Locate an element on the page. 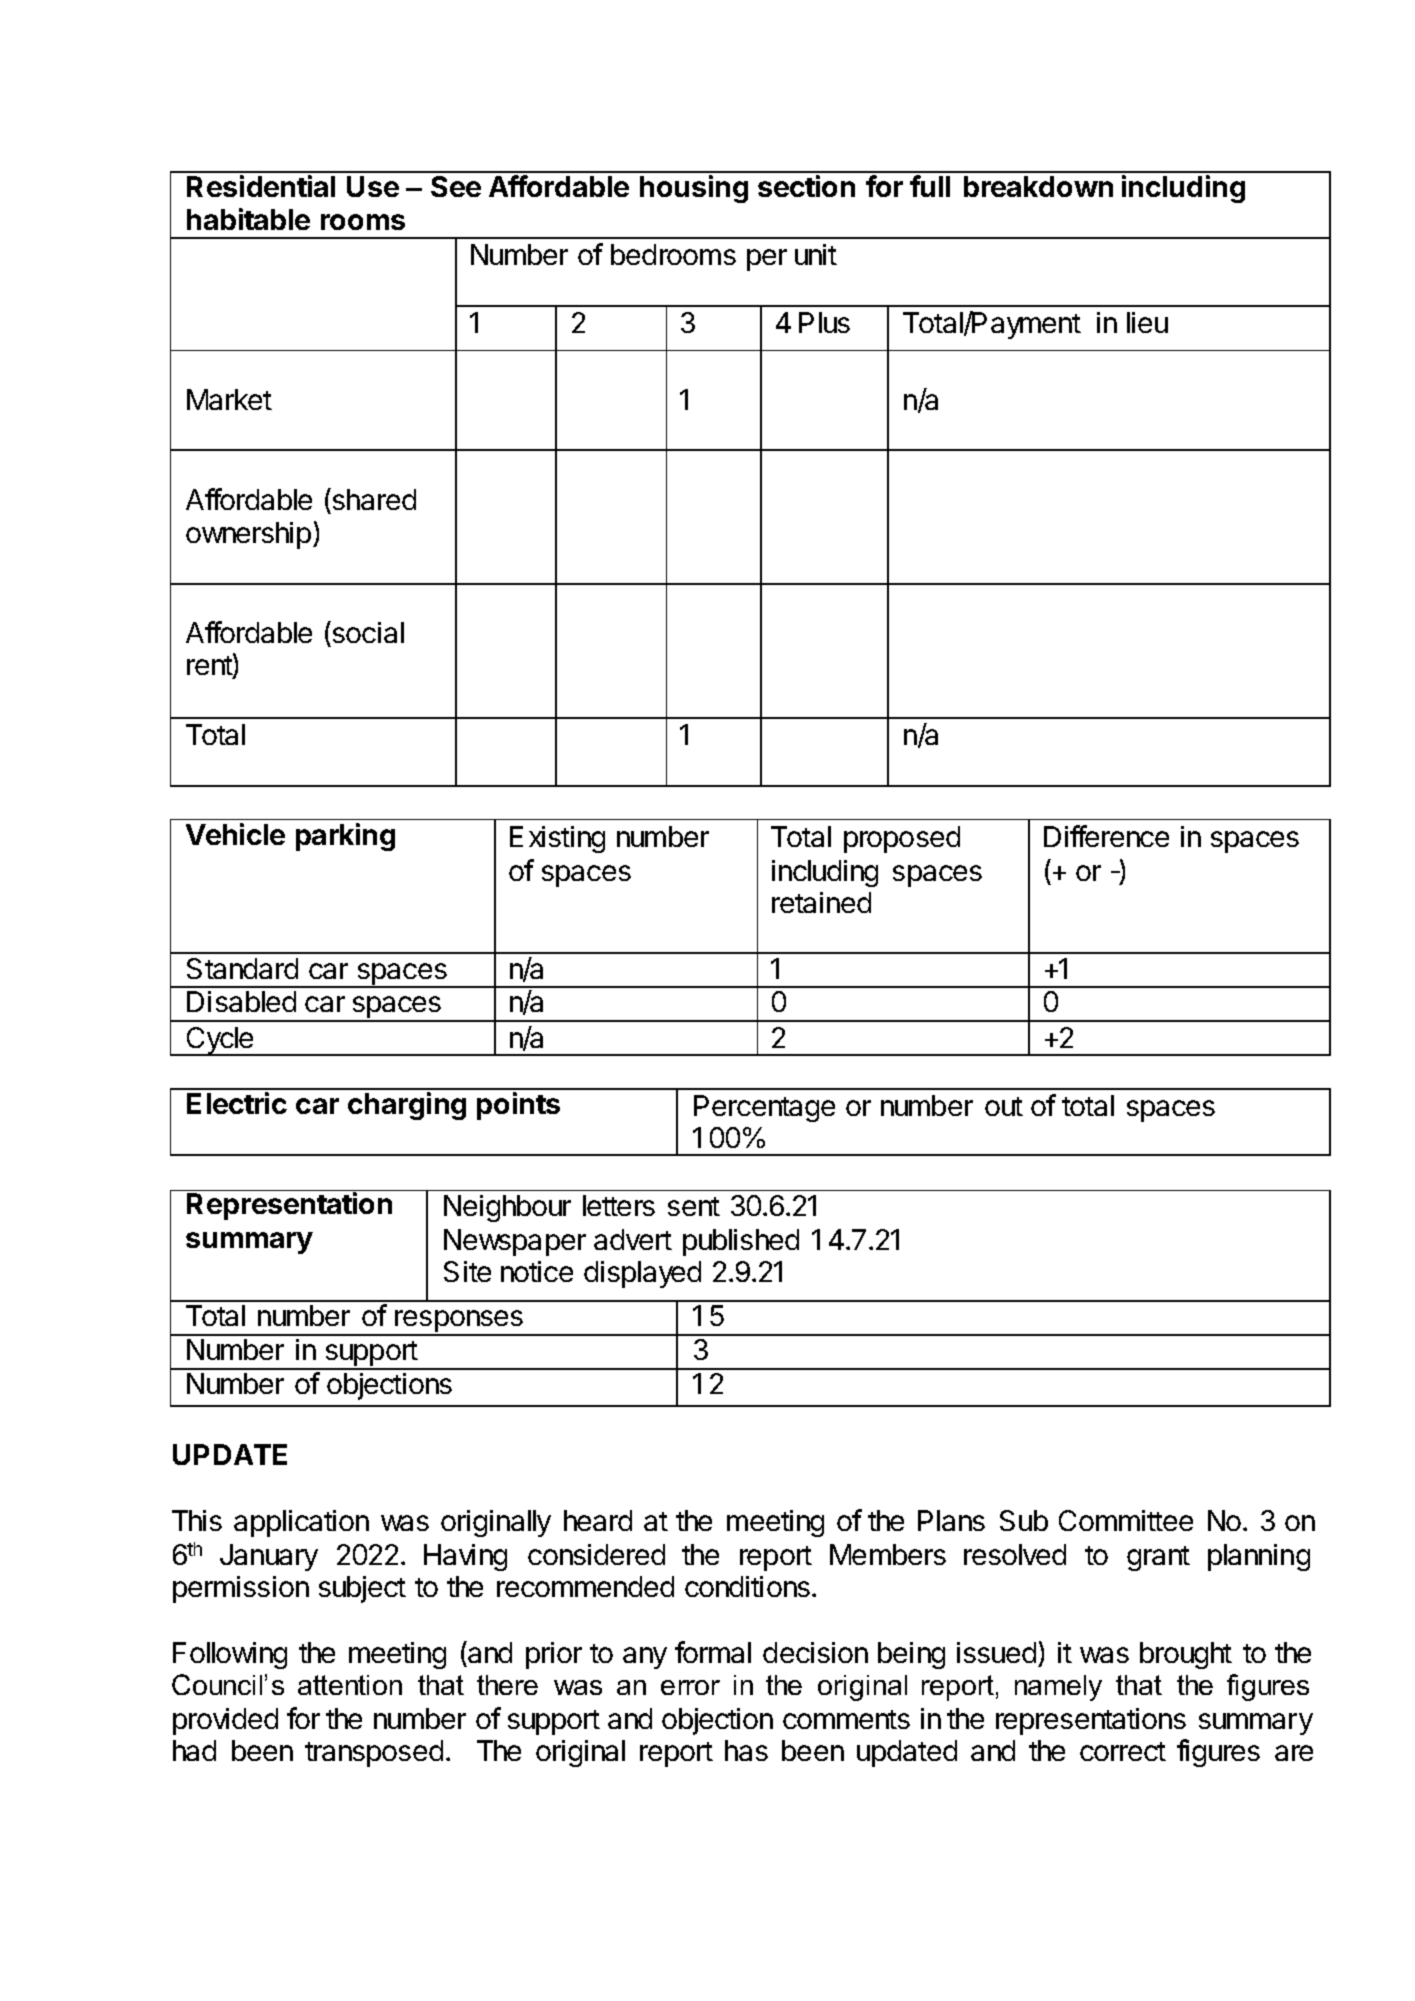  correct is located at coordinates (1123, 1751).
